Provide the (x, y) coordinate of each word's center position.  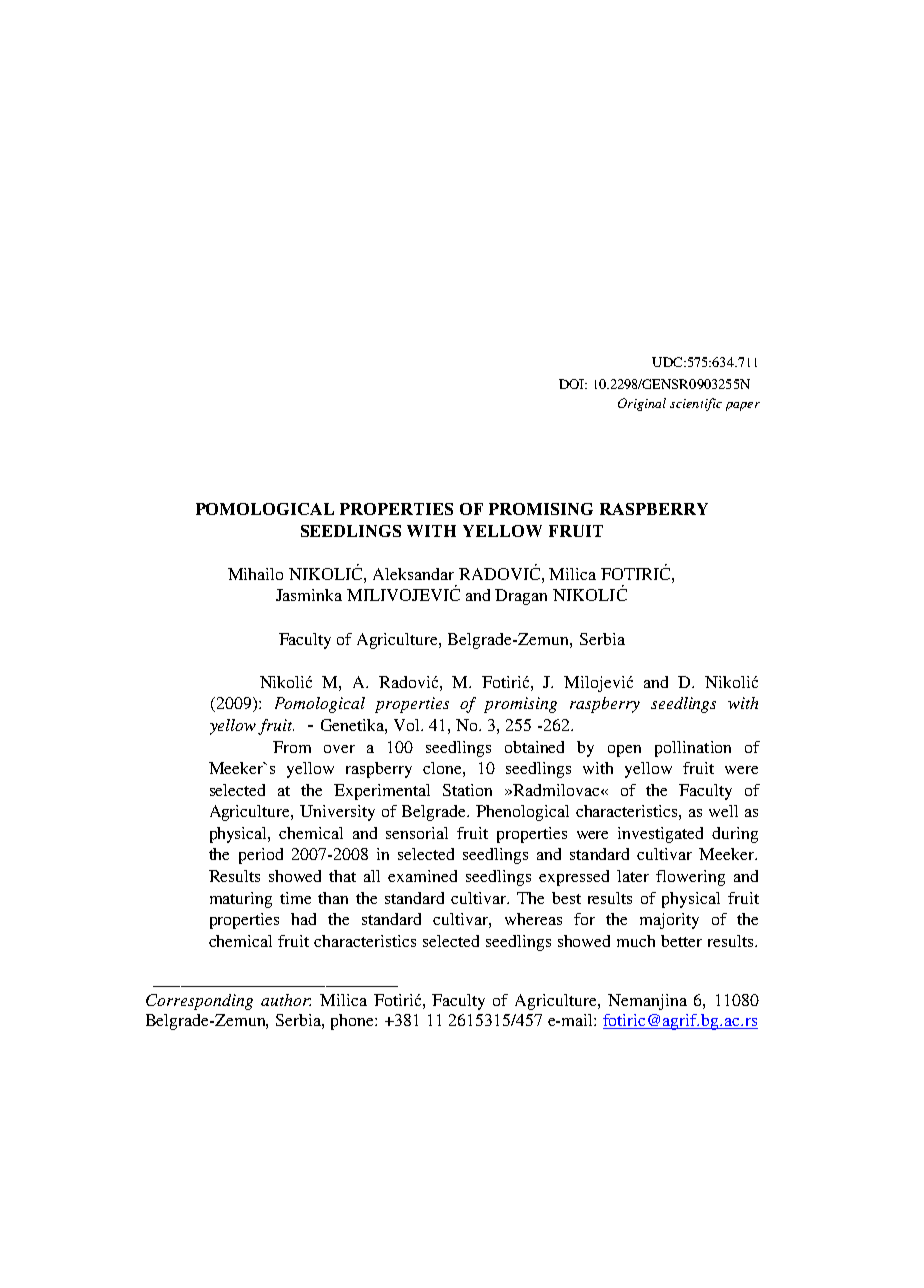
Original (642, 404)
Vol (408, 725)
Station (467, 790)
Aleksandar (413, 574)
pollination (693, 749)
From (292, 747)
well (723, 811)
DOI (572, 384)
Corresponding (199, 1002)
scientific (696, 404)
